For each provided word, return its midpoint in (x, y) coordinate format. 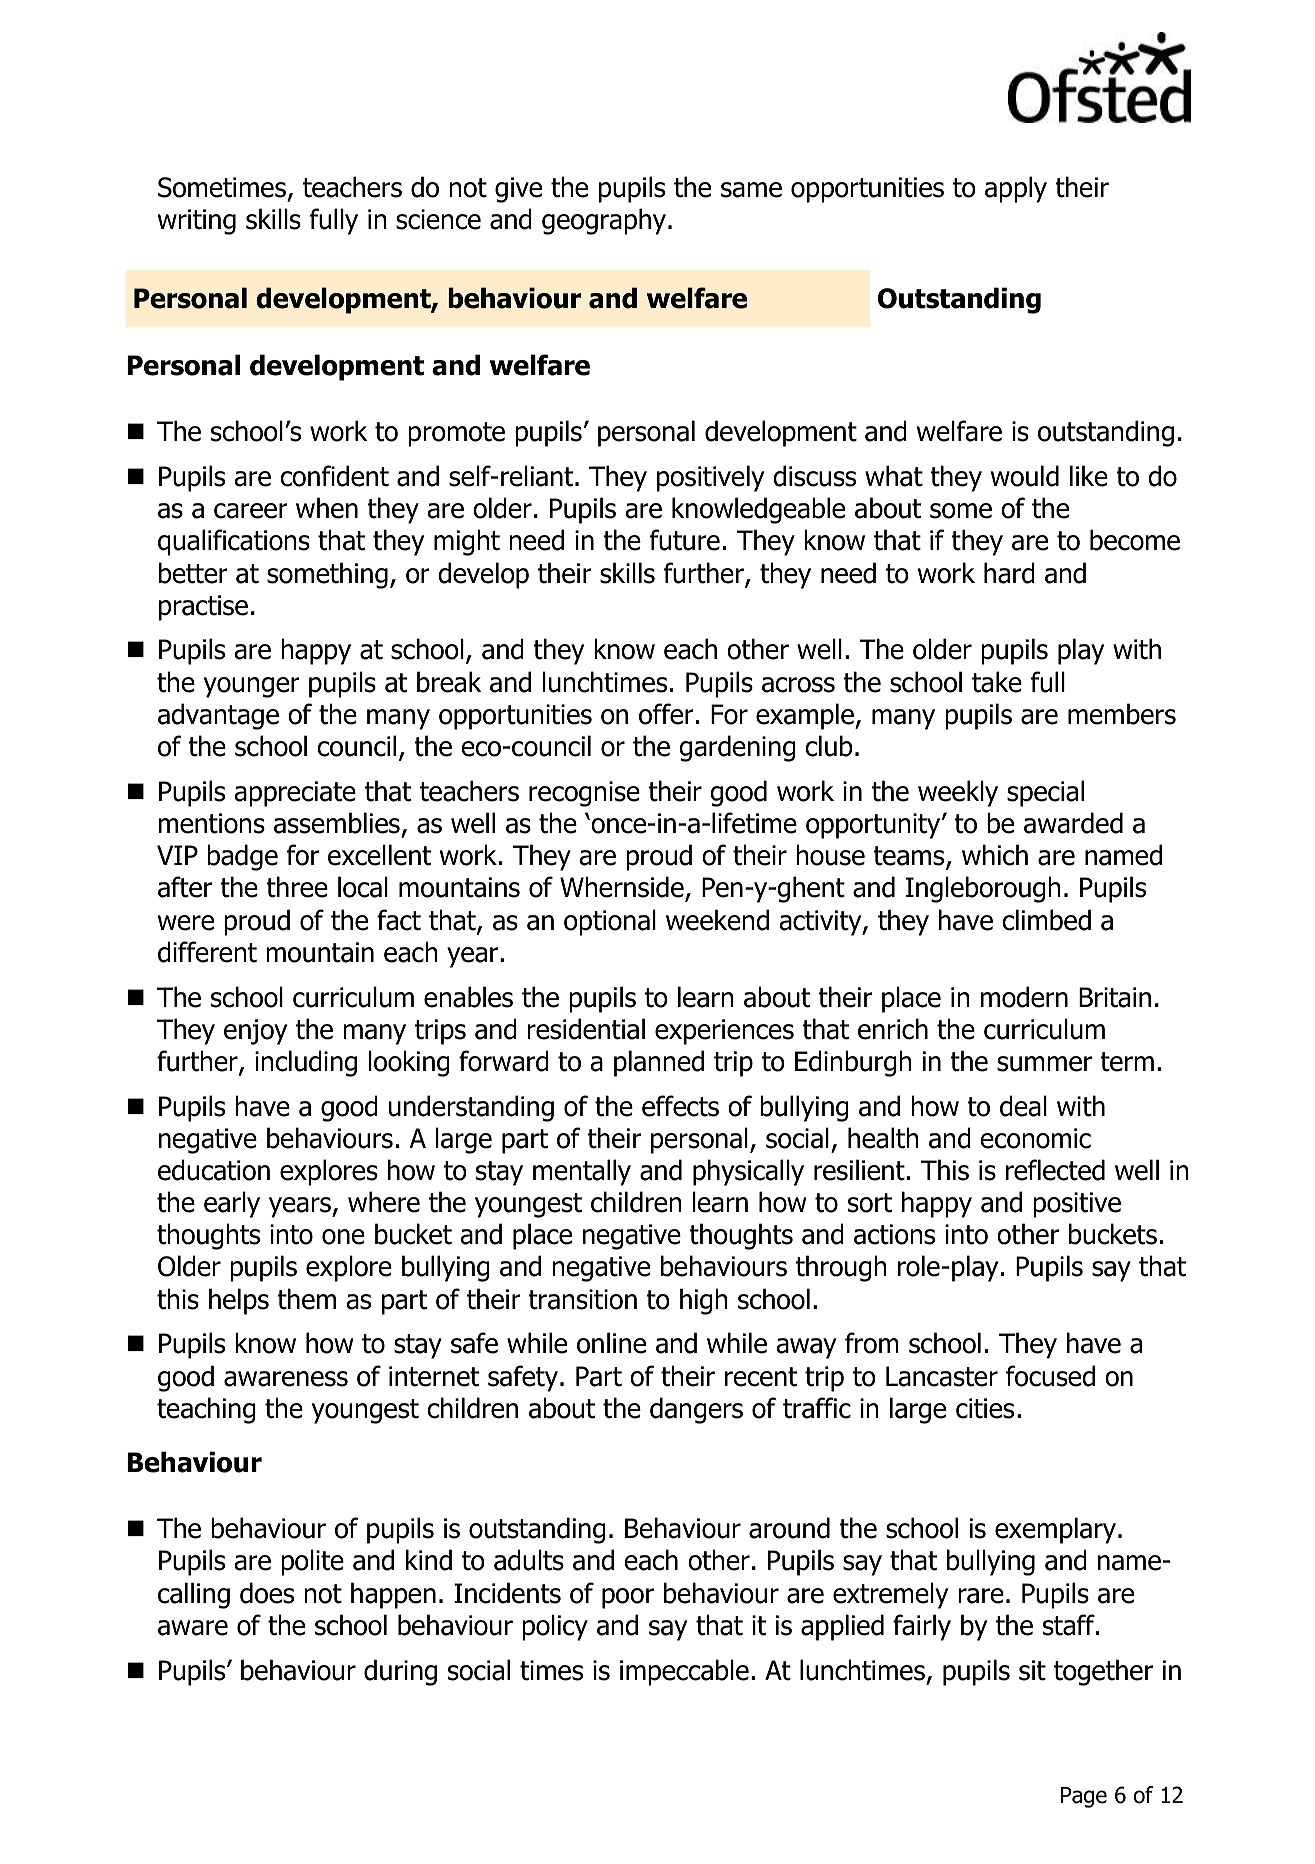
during (400, 1672)
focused (1050, 1376)
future (685, 540)
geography (604, 221)
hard (1009, 573)
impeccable (684, 1672)
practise (203, 608)
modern (1024, 997)
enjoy (255, 1032)
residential (586, 1029)
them (306, 1299)
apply (1016, 189)
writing (197, 222)
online (611, 1343)
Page (1084, 1797)
